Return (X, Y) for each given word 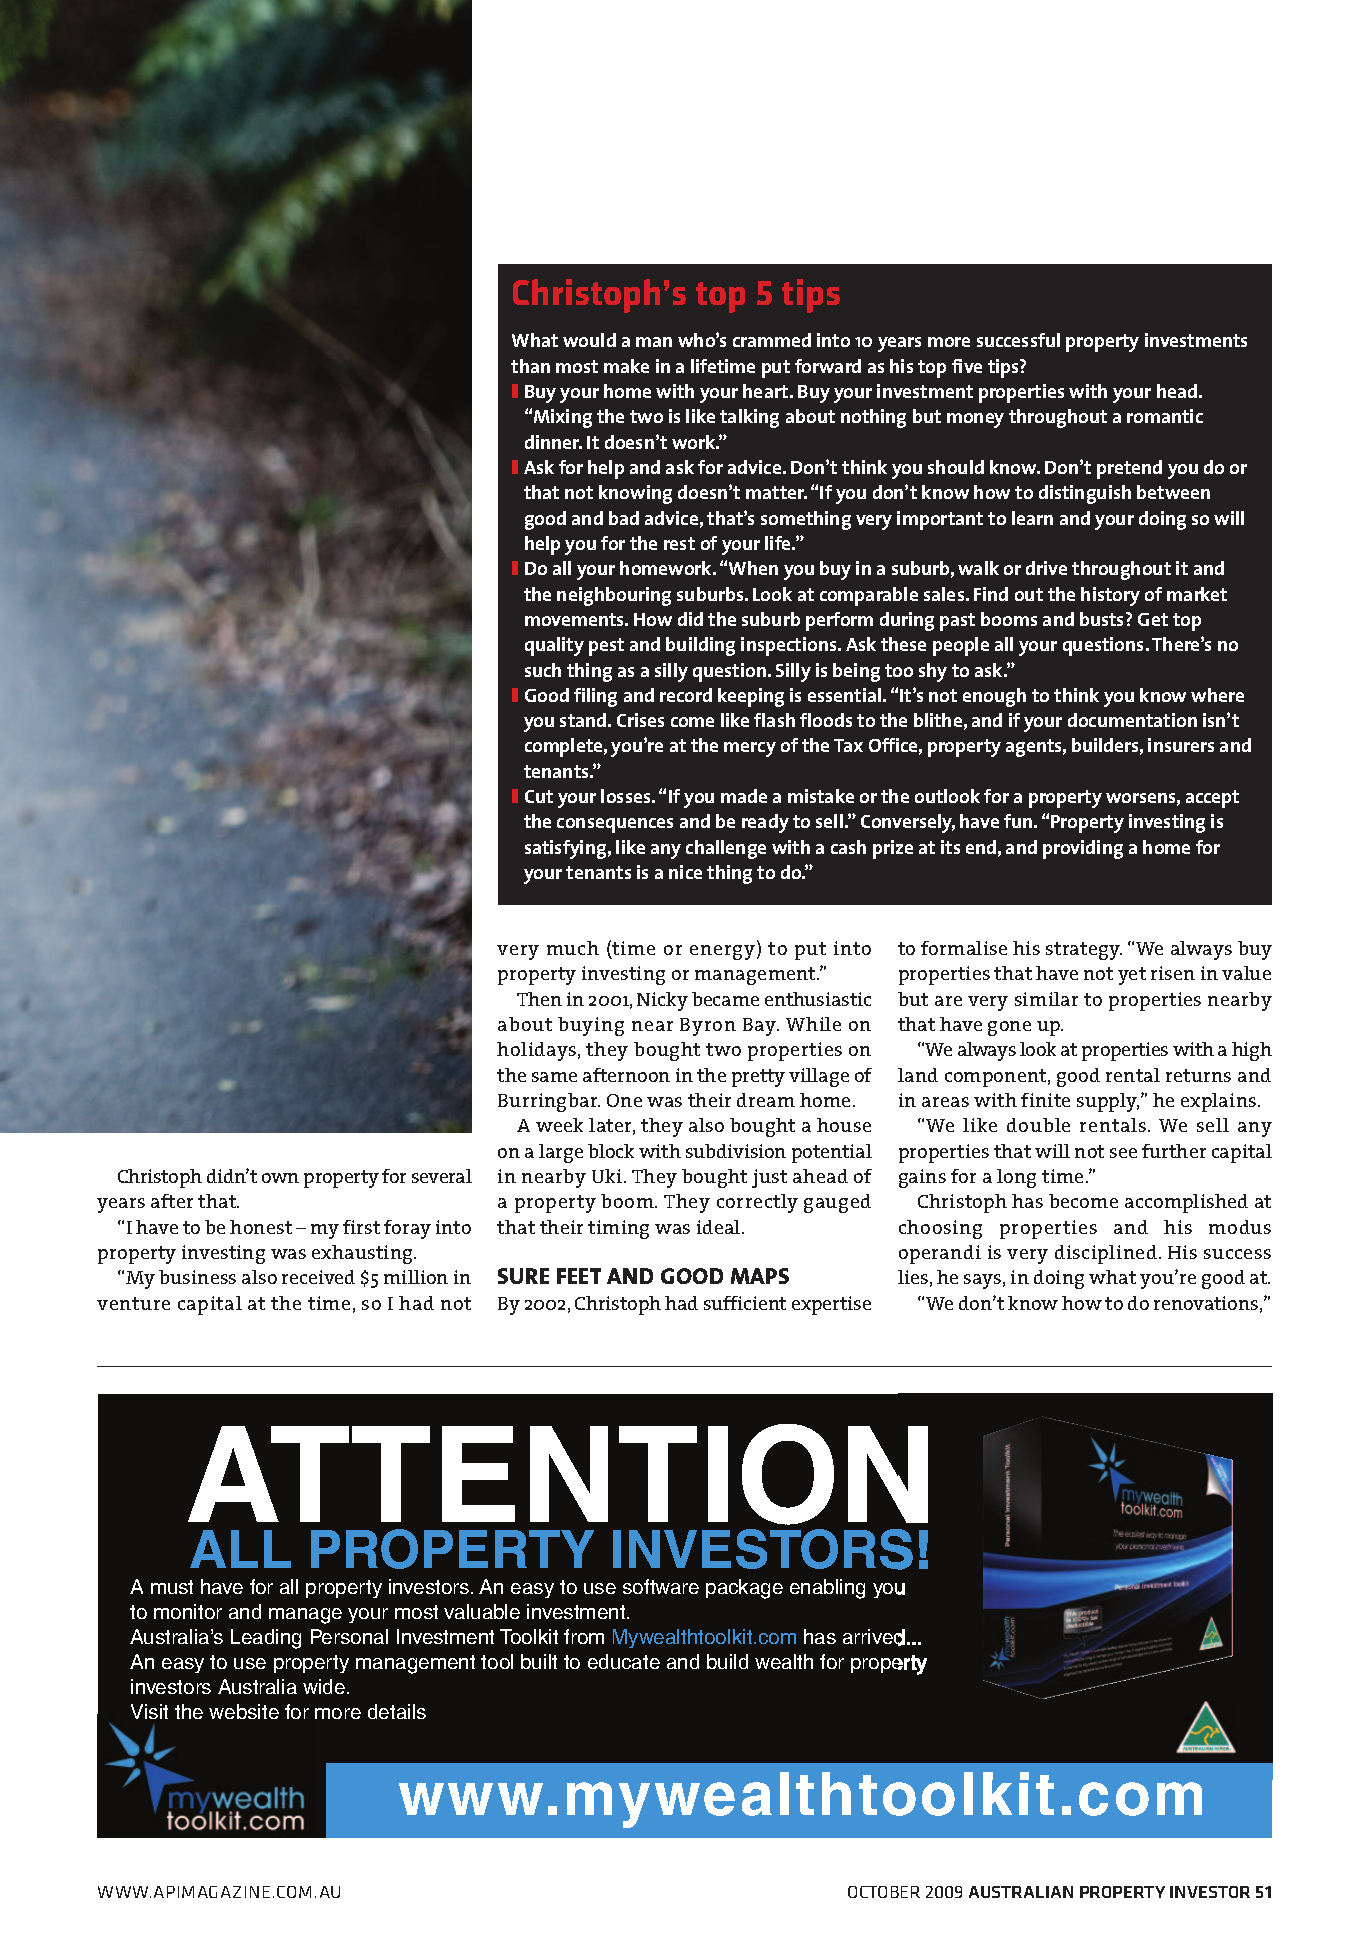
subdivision (736, 1151)
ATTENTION (558, 1474)
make (626, 366)
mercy (750, 749)
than (530, 366)
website (244, 1711)
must (172, 1587)
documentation (1132, 720)
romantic (1165, 416)
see (1123, 1153)
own (280, 1178)
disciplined (1107, 1254)
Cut (539, 796)
